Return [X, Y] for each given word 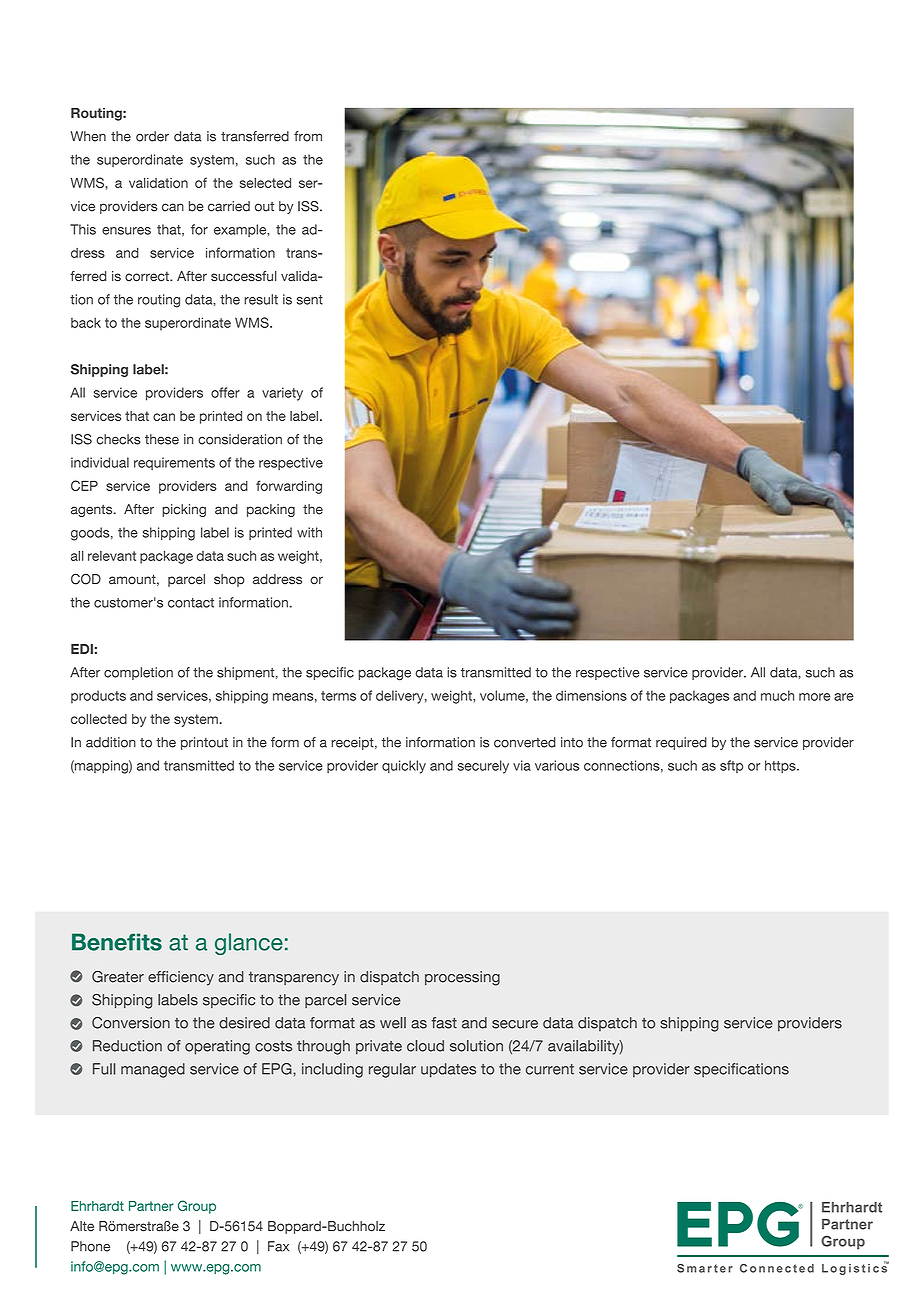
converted [525, 742]
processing [462, 978]
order [152, 136]
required [681, 743]
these [162, 439]
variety [282, 394]
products [98, 697]
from [308, 136]
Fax [278, 1246]
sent [310, 300]
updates [448, 1070]
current [550, 1069]
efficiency [181, 978]
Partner [151, 1206]
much [777, 695]
